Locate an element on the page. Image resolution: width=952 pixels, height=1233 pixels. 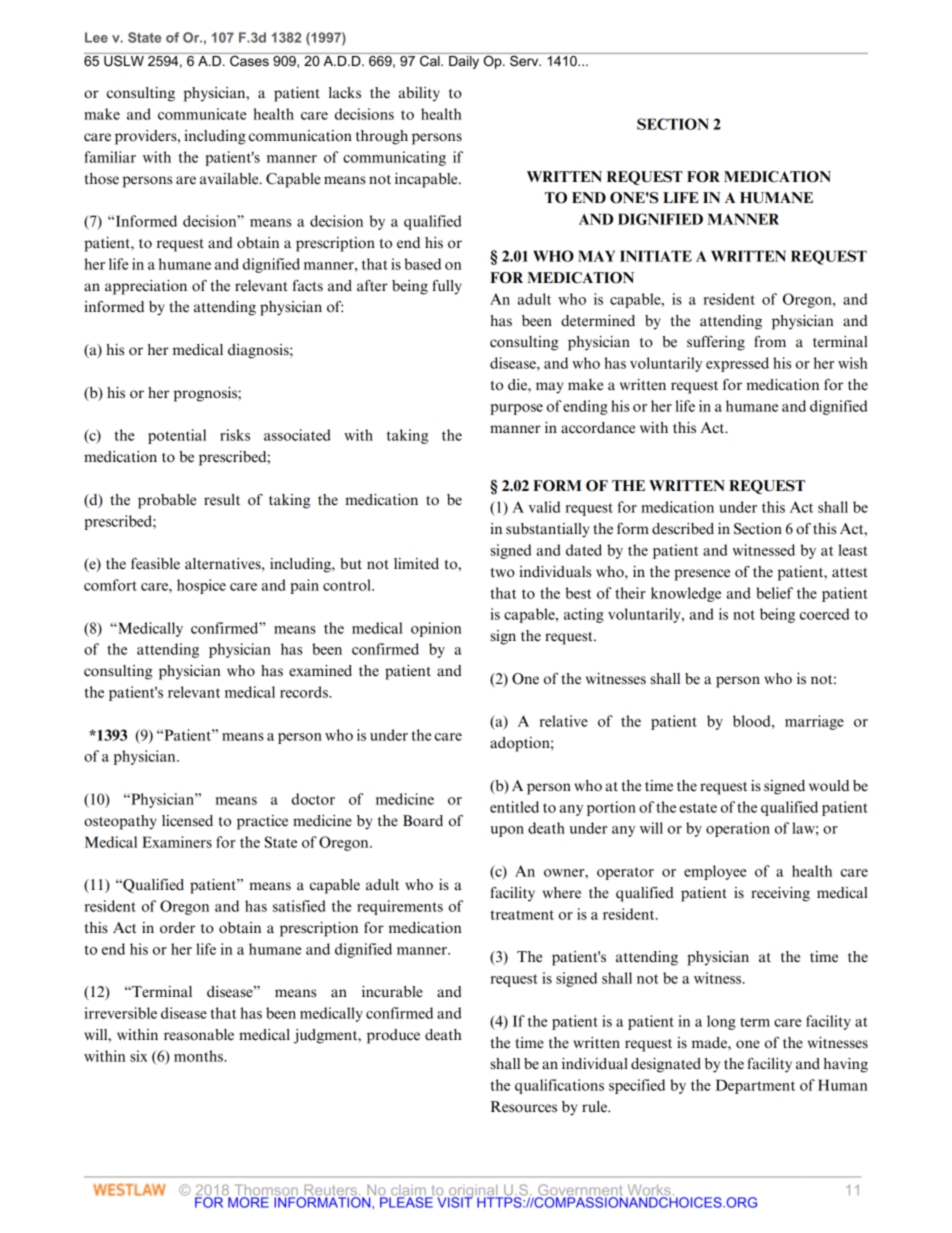
described is located at coordinates (683, 529).
